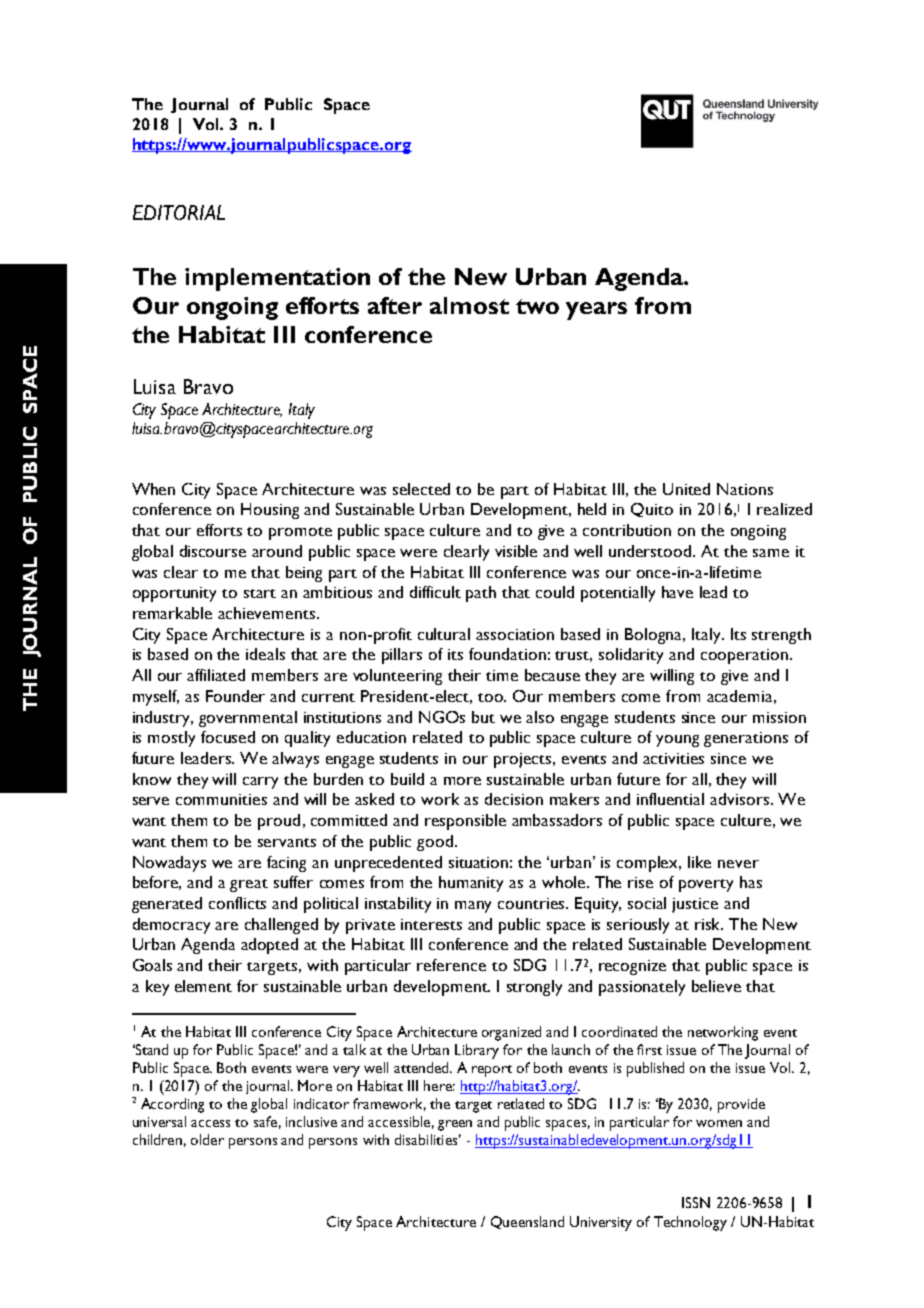  Describe the element at coordinates (248, 719) in the screenshot. I see `governmental` at that location.
